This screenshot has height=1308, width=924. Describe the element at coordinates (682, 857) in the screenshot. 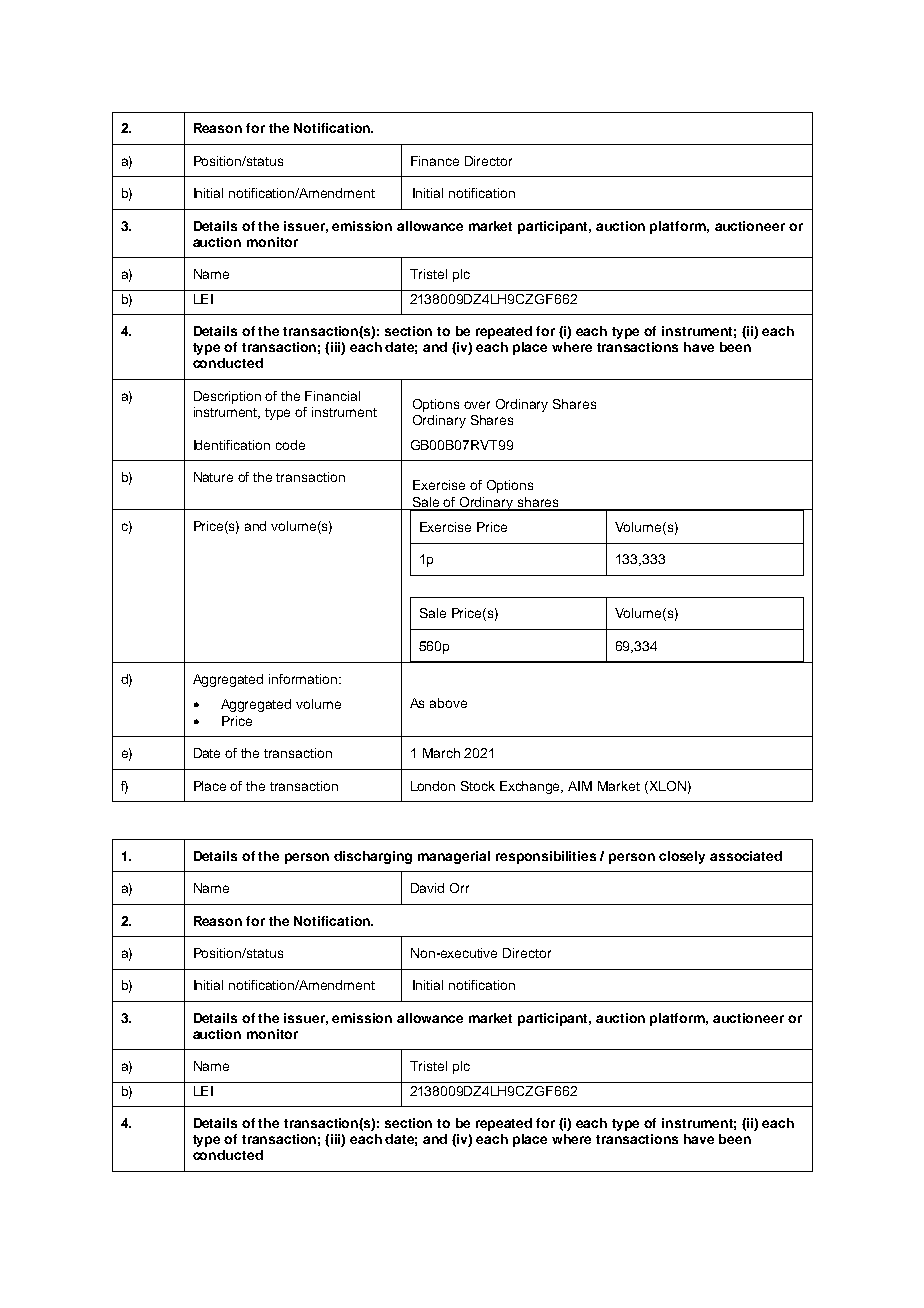

I see `closely` at that location.
